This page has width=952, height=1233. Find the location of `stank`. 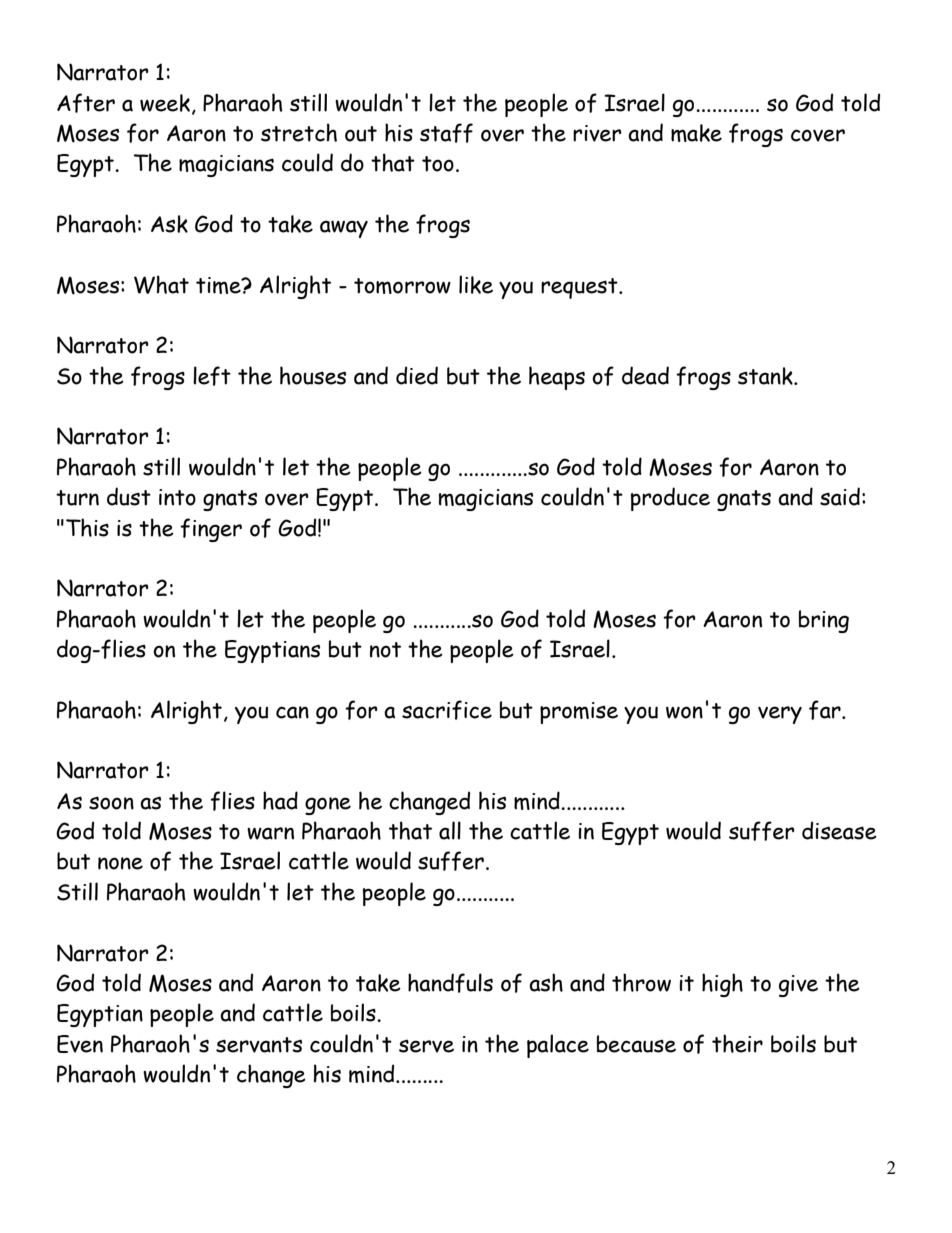

stank is located at coordinates (766, 376).
